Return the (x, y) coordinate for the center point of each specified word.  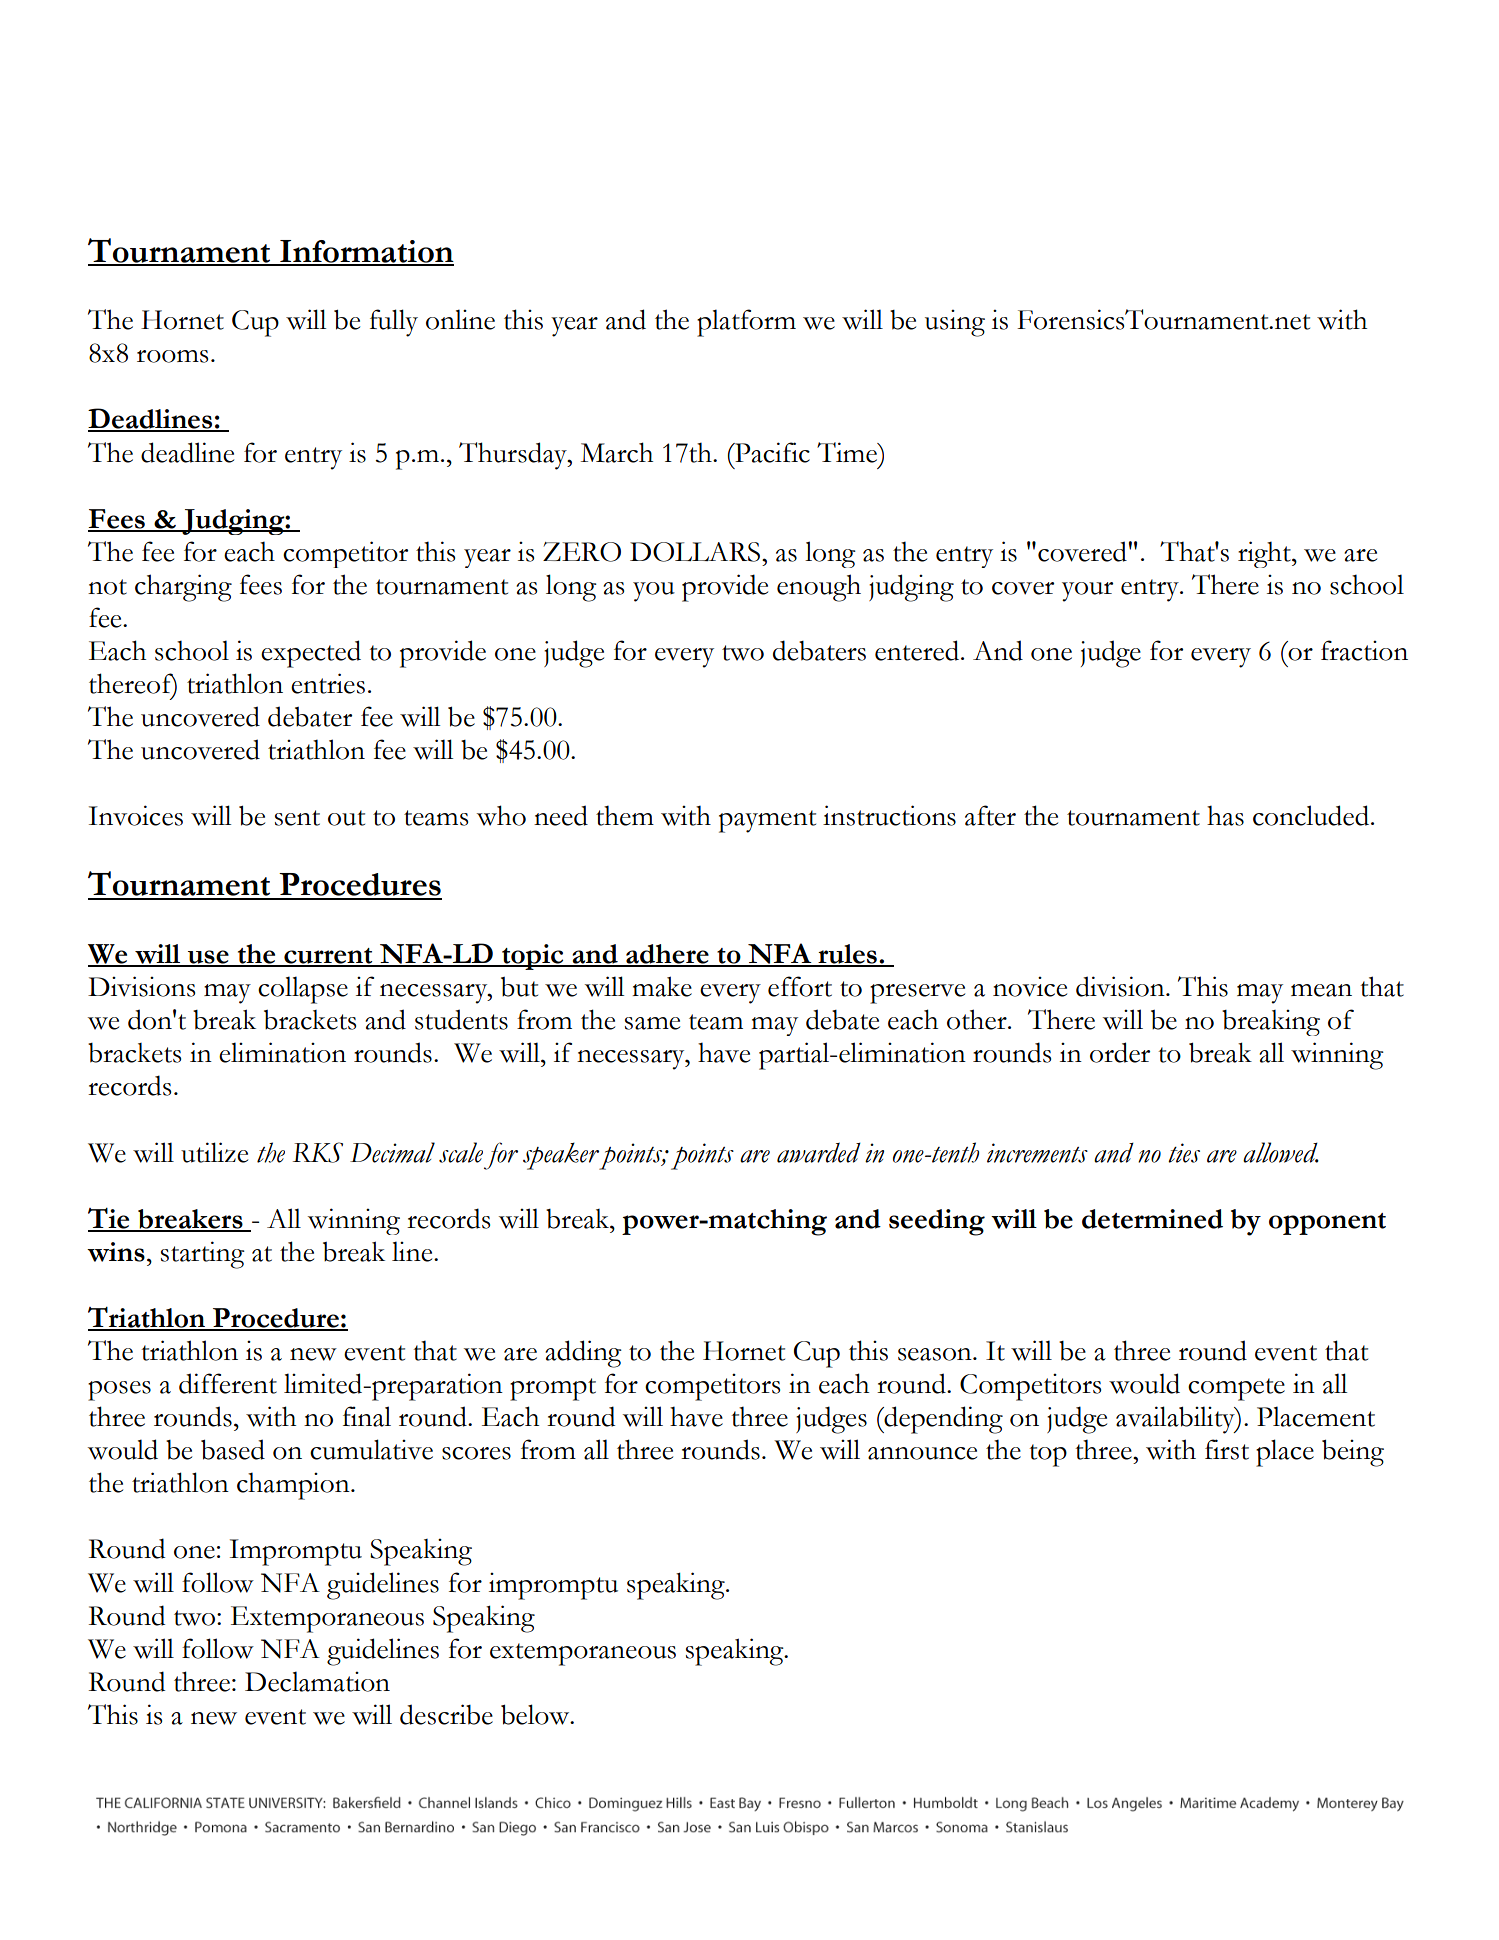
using (955, 323)
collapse (303, 990)
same (652, 1023)
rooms (172, 356)
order (1120, 1052)
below (536, 1714)
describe (446, 1714)
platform (746, 323)
